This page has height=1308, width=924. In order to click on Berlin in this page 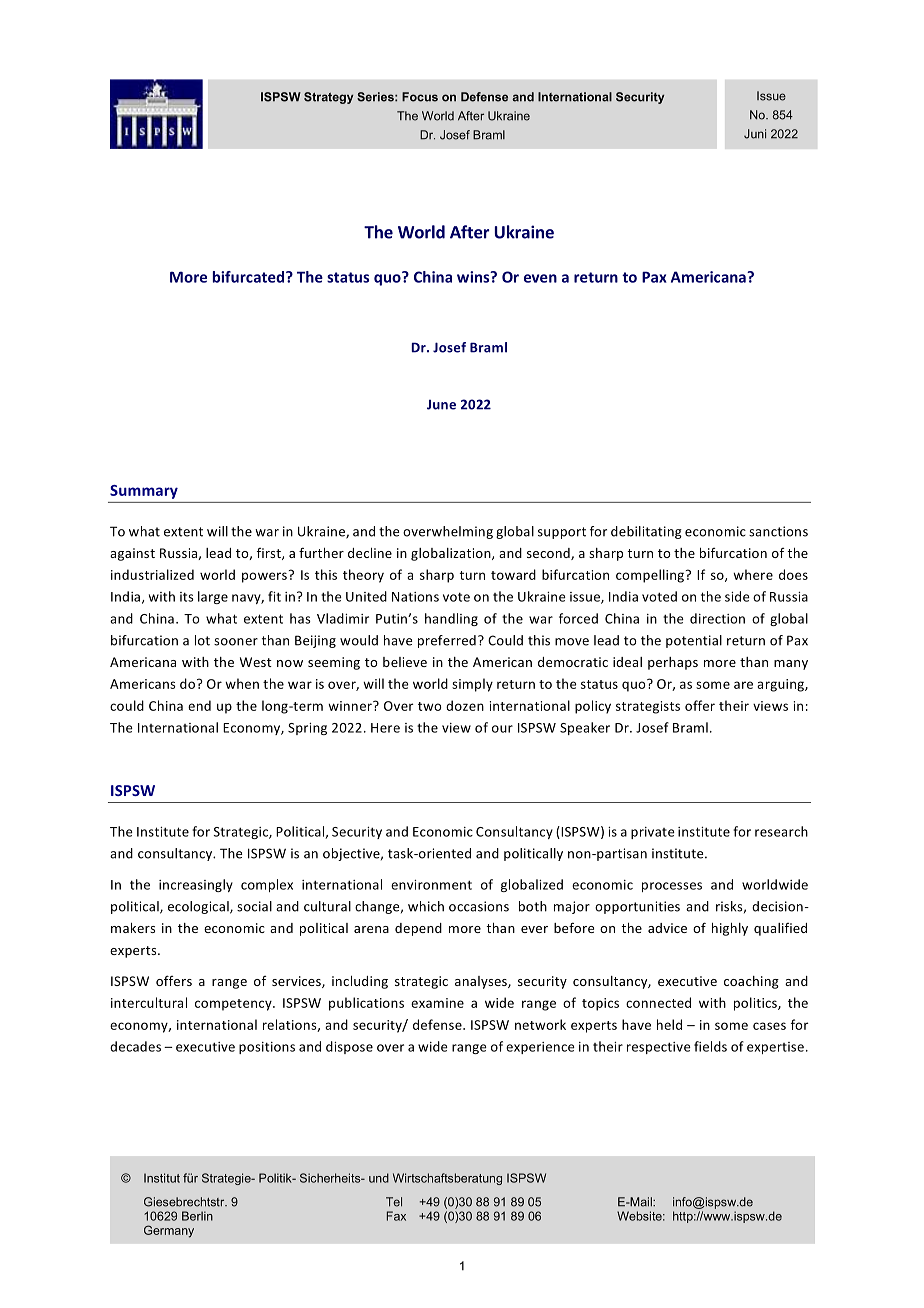, I will do `click(197, 1216)`.
